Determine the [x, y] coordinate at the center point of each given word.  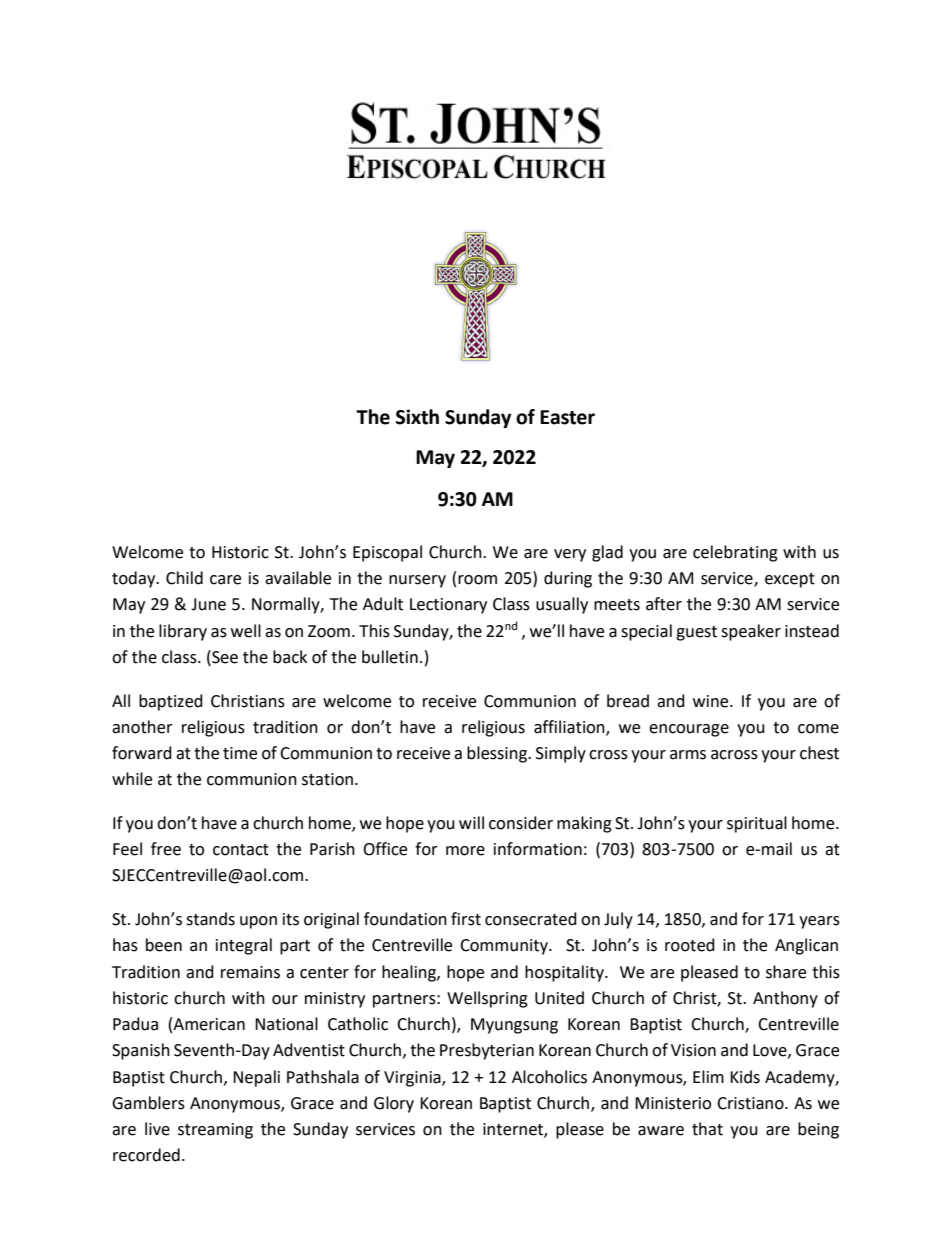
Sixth [417, 417]
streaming [215, 1131]
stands [210, 919]
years [819, 922]
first [466, 919]
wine [712, 701]
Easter [567, 417]
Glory [394, 1104]
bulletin [390, 657]
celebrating [735, 553]
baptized [171, 702]
